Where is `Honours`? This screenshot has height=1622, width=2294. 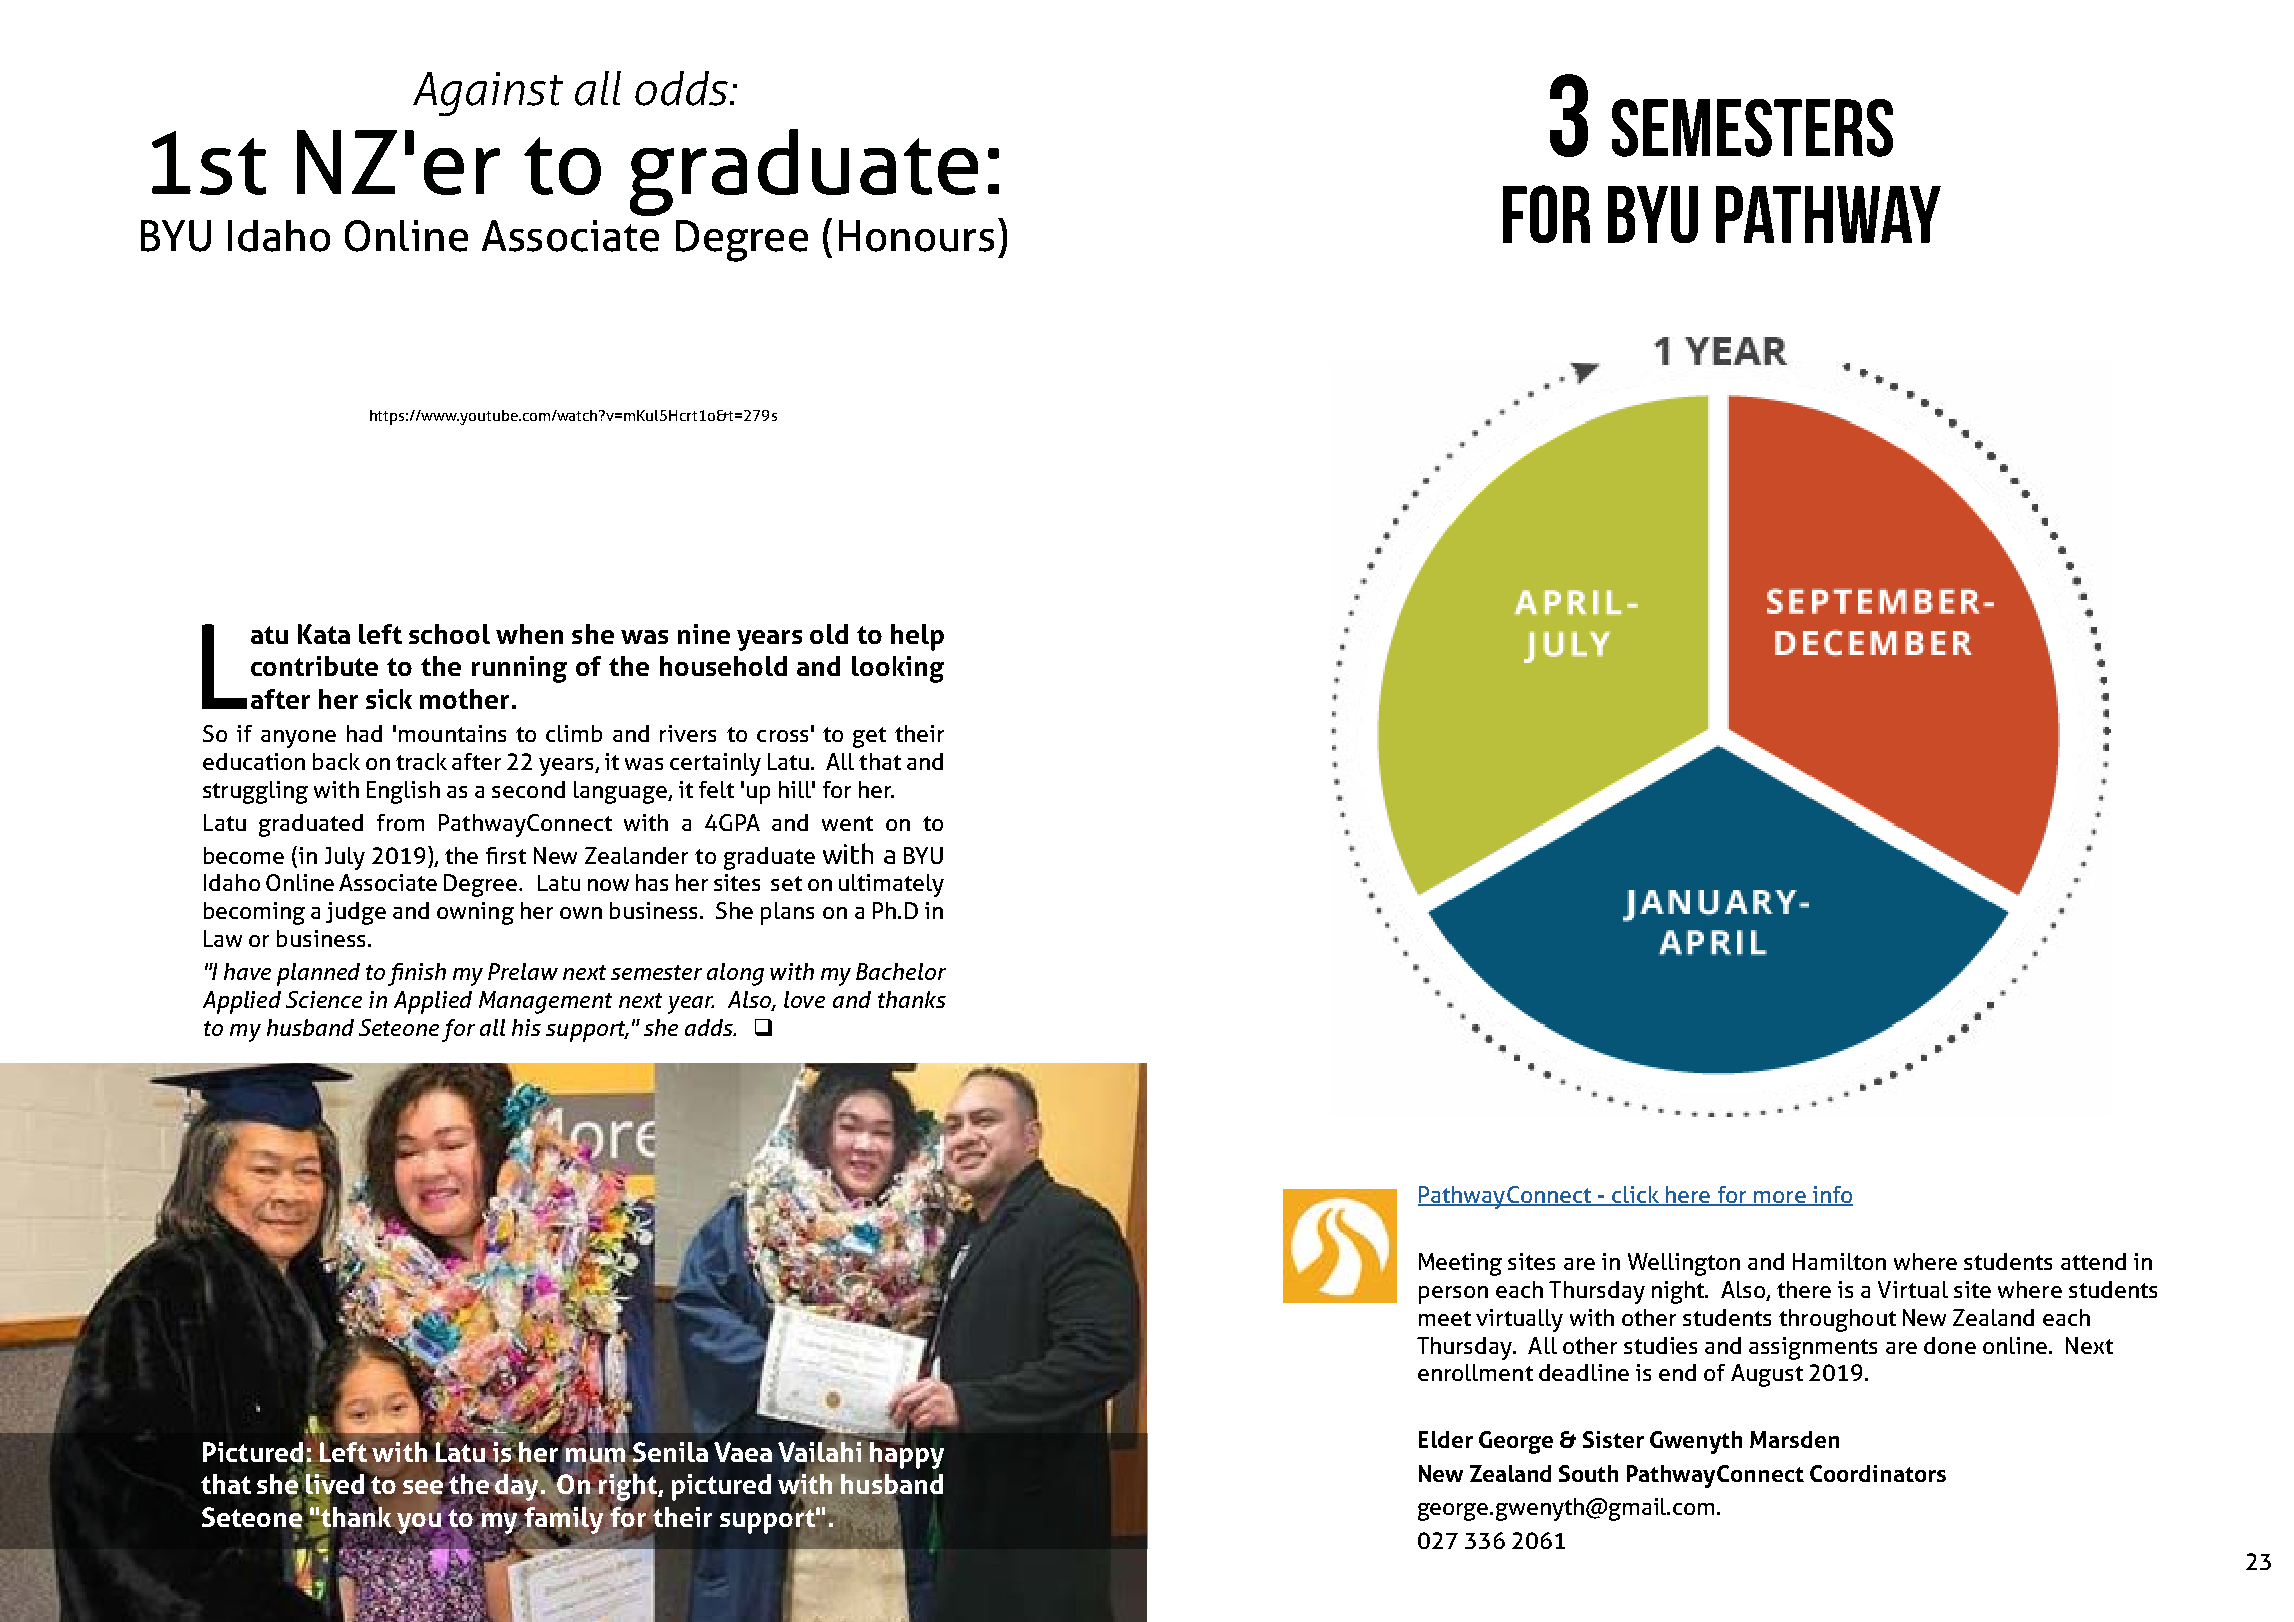 Honours is located at coordinates (916, 236).
